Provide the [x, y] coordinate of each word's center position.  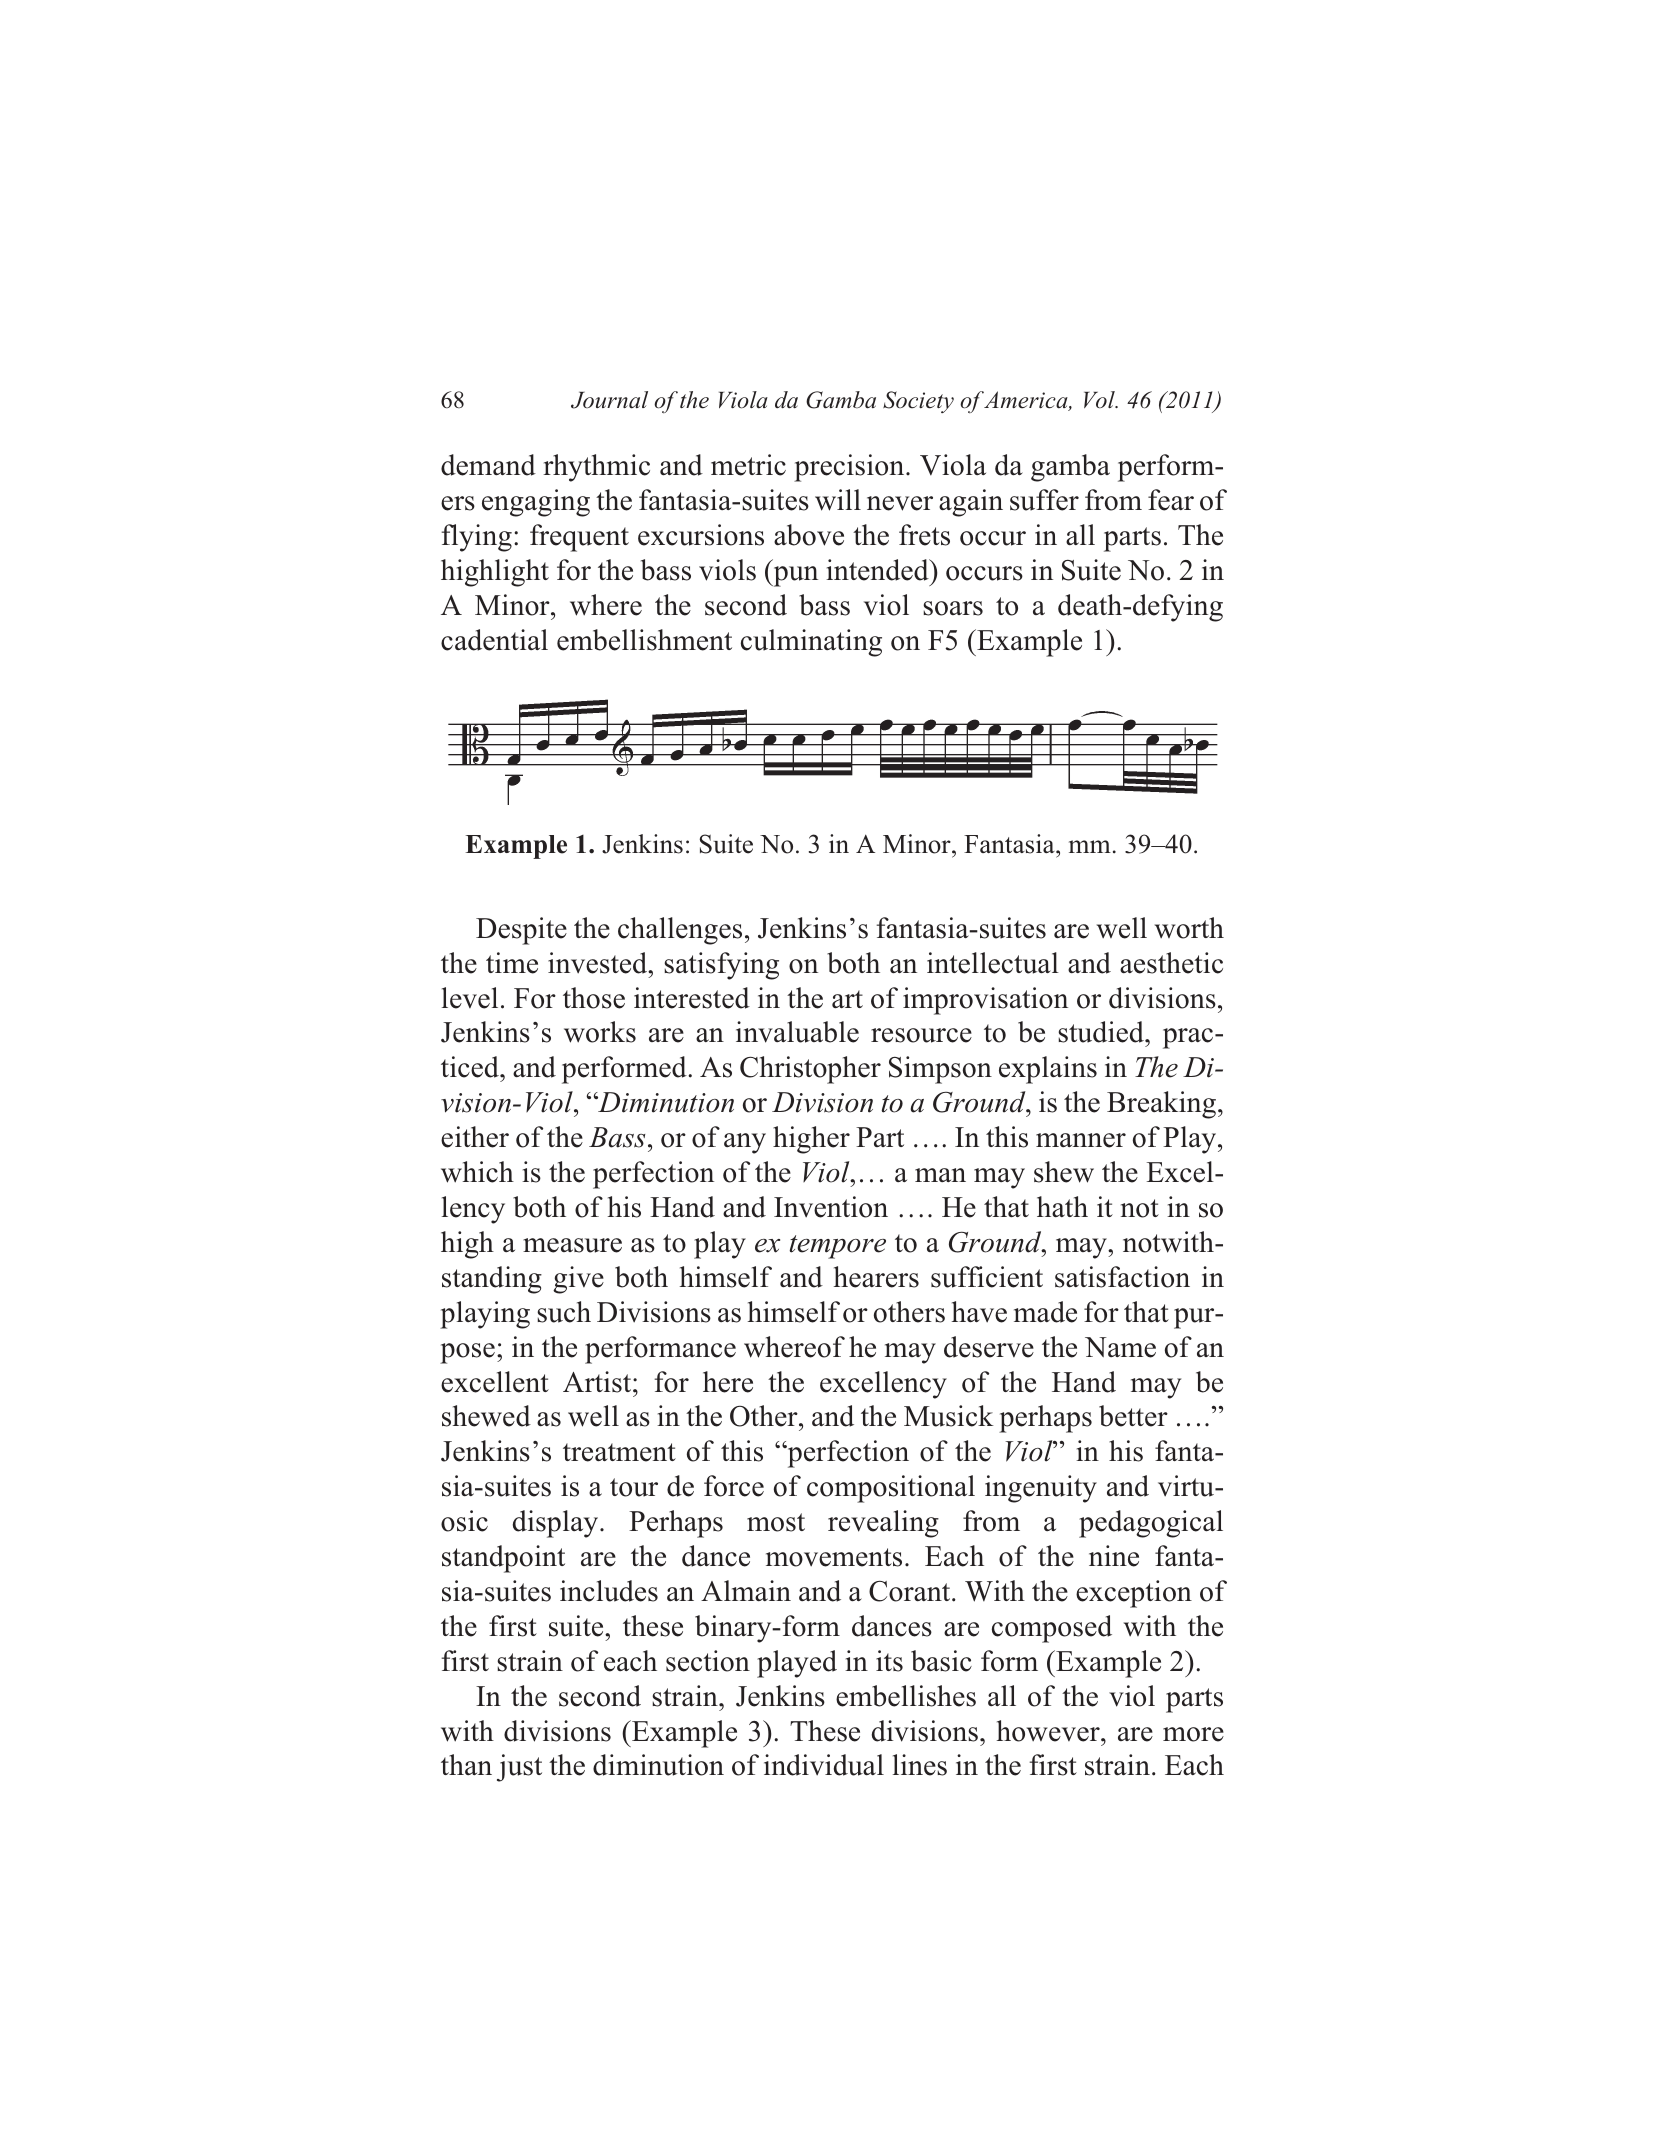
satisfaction [1122, 1277]
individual [824, 1765]
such [564, 1312]
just [519, 1768]
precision [850, 468]
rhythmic [596, 468]
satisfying [721, 966]
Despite [521, 931]
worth [1189, 928]
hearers [876, 1277]
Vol [1100, 400]
